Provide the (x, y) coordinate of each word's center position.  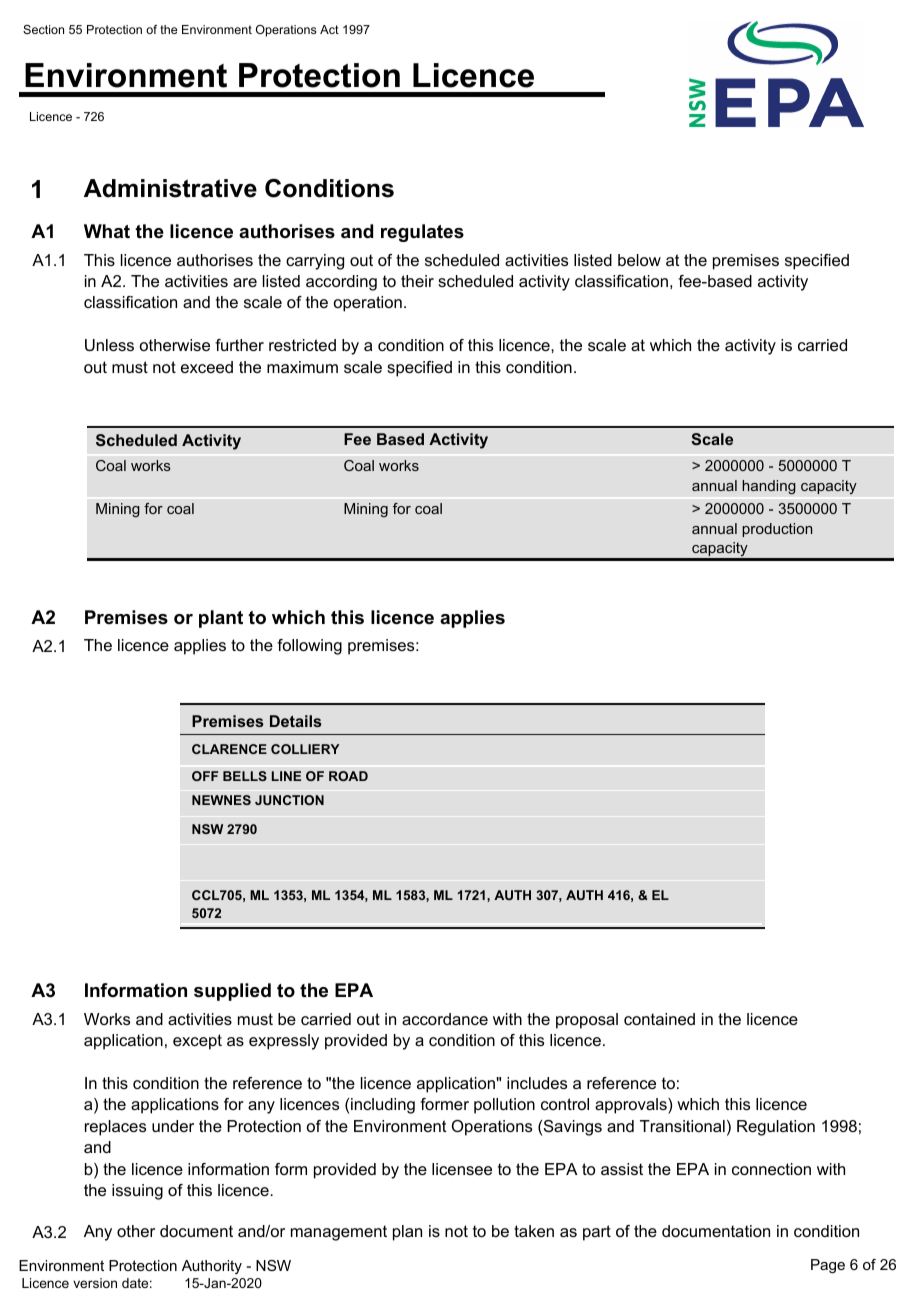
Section (43, 29)
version (95, 1283)
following (309, 647)
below (639, 260)
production (777, 530)
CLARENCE (229, 749)
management (339, 1233)
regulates (422, 233)
